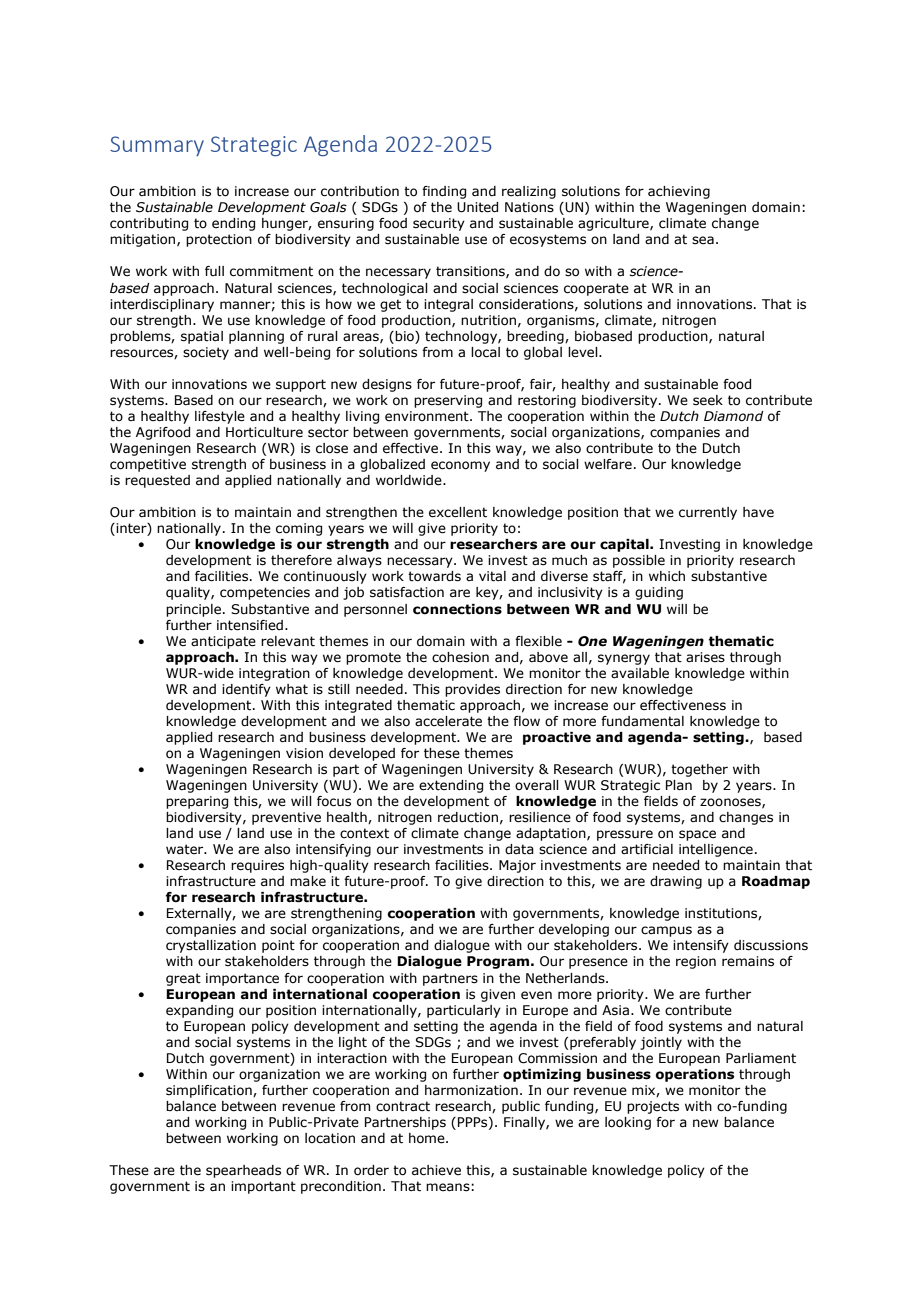  I want to click on local, so click(485, 352).
